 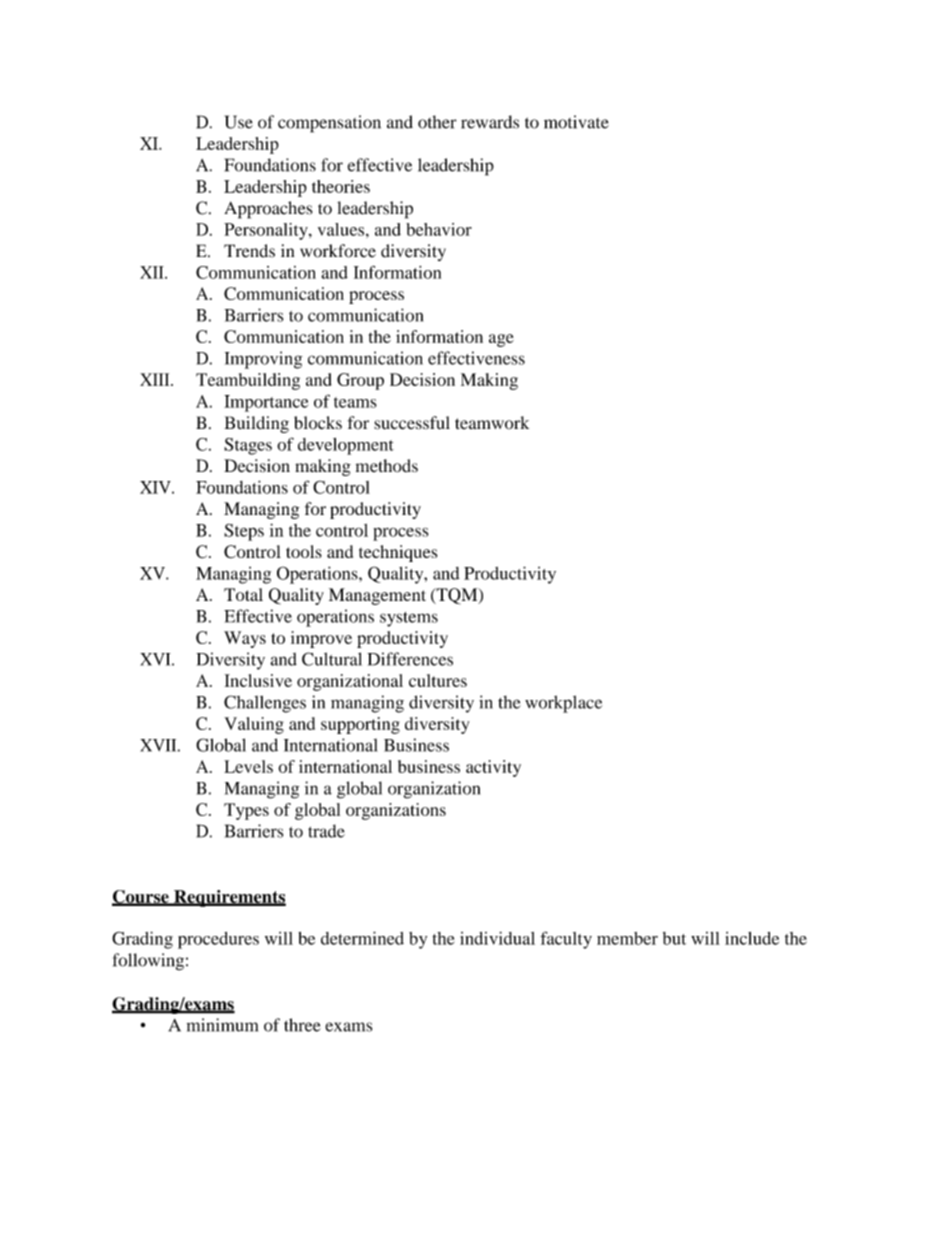 What do you see at coordinates (563, 704) in the screenshot?
I see `workplace` at bounding box center [563, 704].
